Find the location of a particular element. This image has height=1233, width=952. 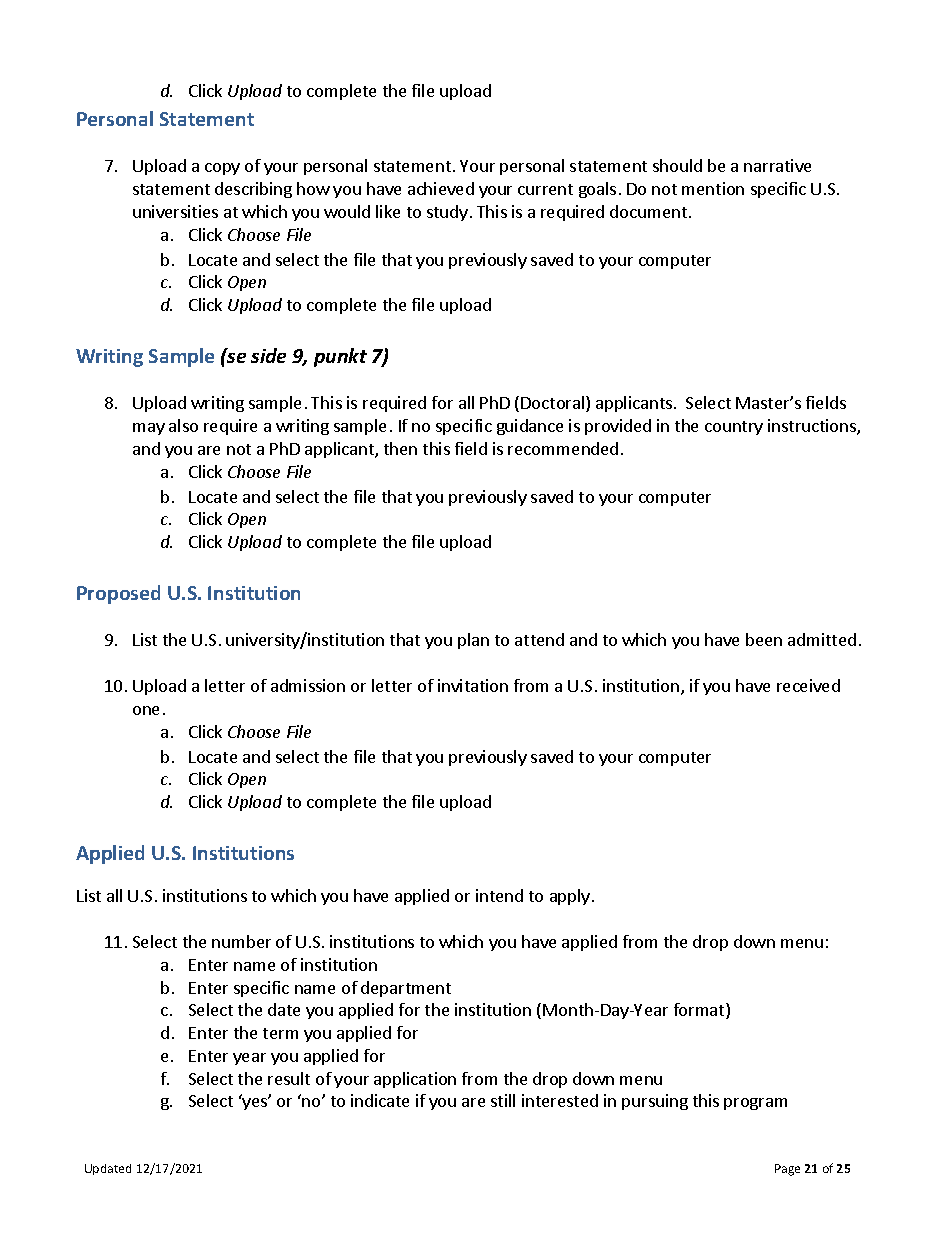

received is located at coordinates (808, 685).
